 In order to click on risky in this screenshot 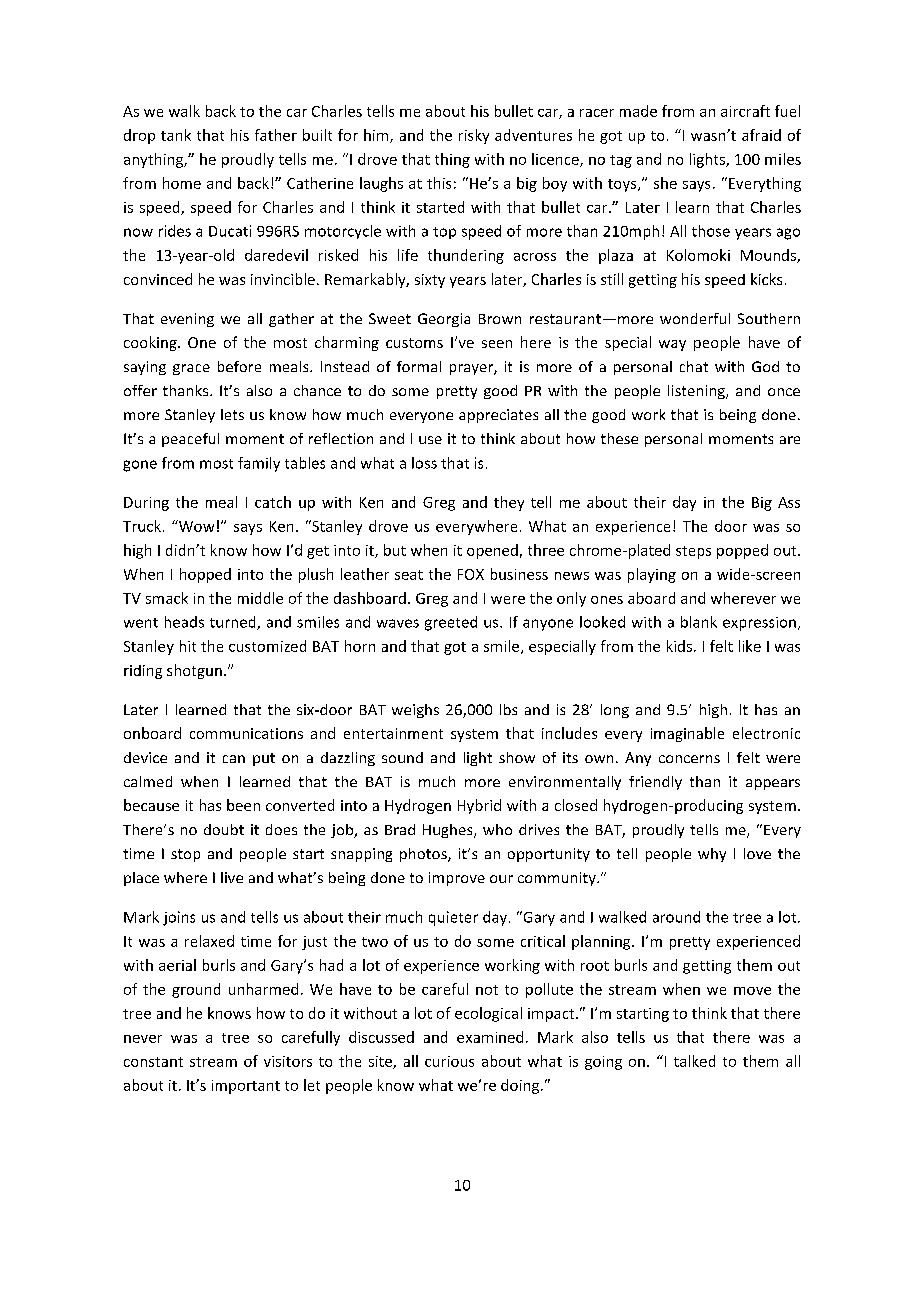, I will do `click(474, 136)`.
